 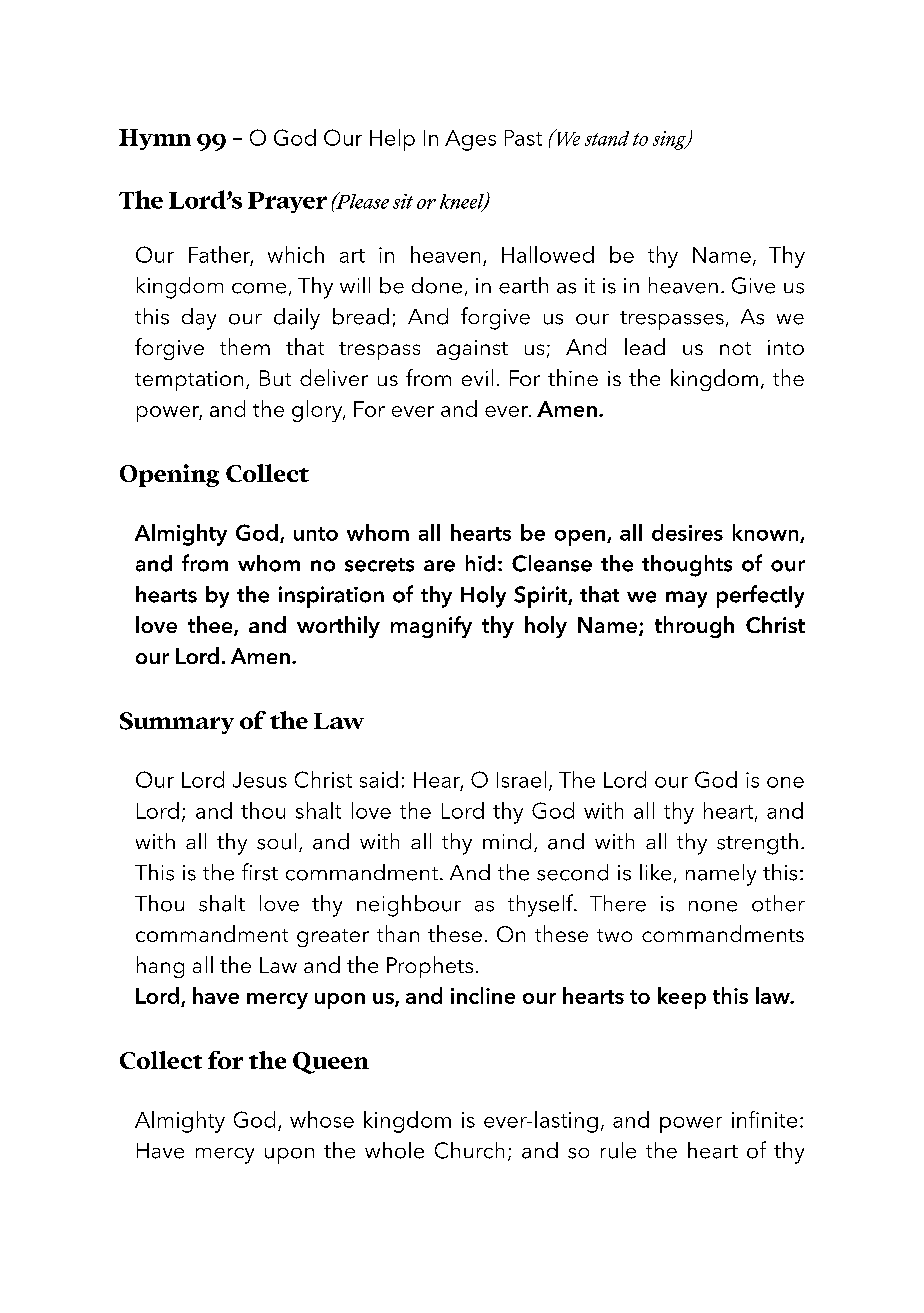 What do you see at coordinates (470, 140) in the page?
I see `Ages` at bounding box center [470, 140].
